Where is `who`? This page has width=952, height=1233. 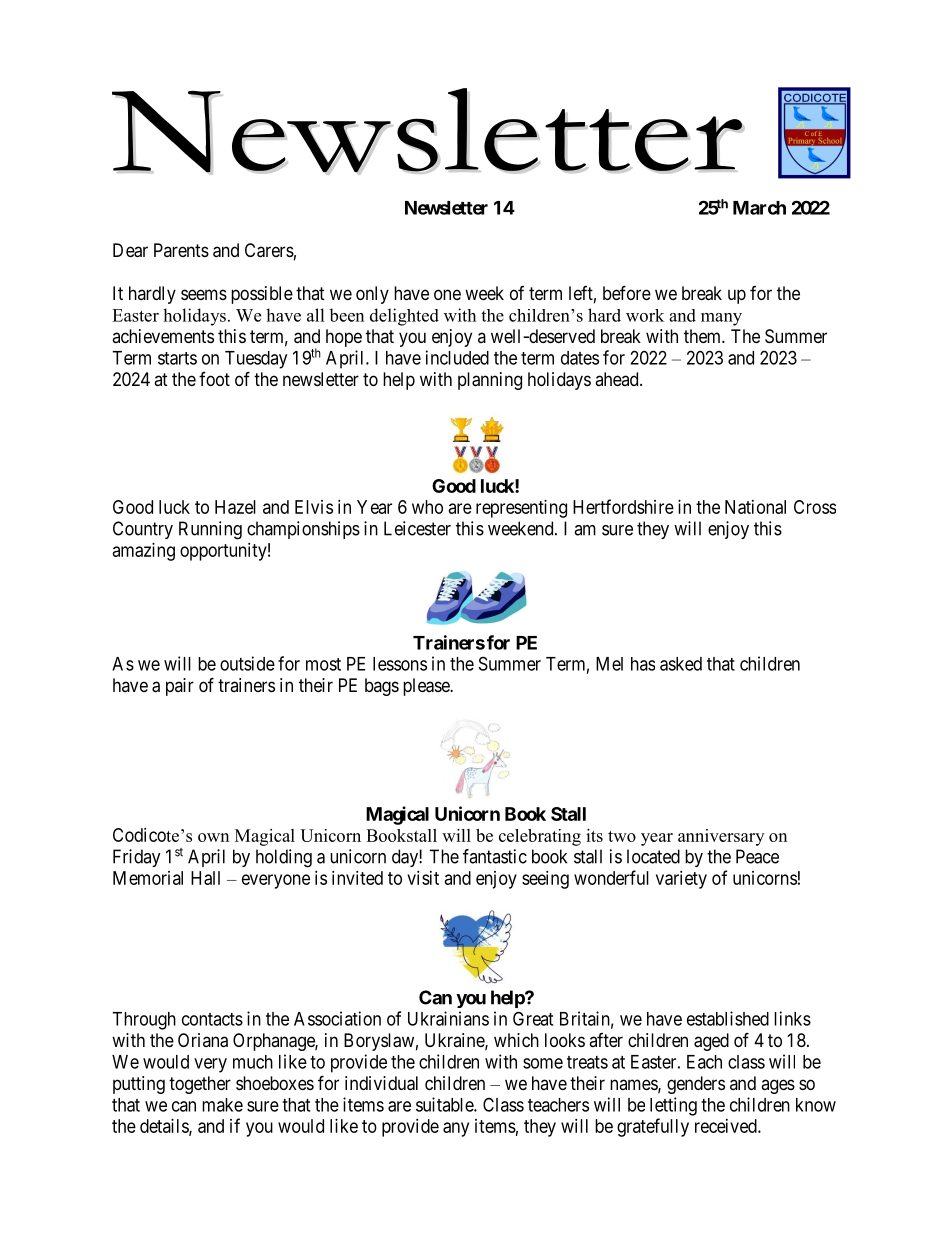 who is located at coordinates (427, 507).
